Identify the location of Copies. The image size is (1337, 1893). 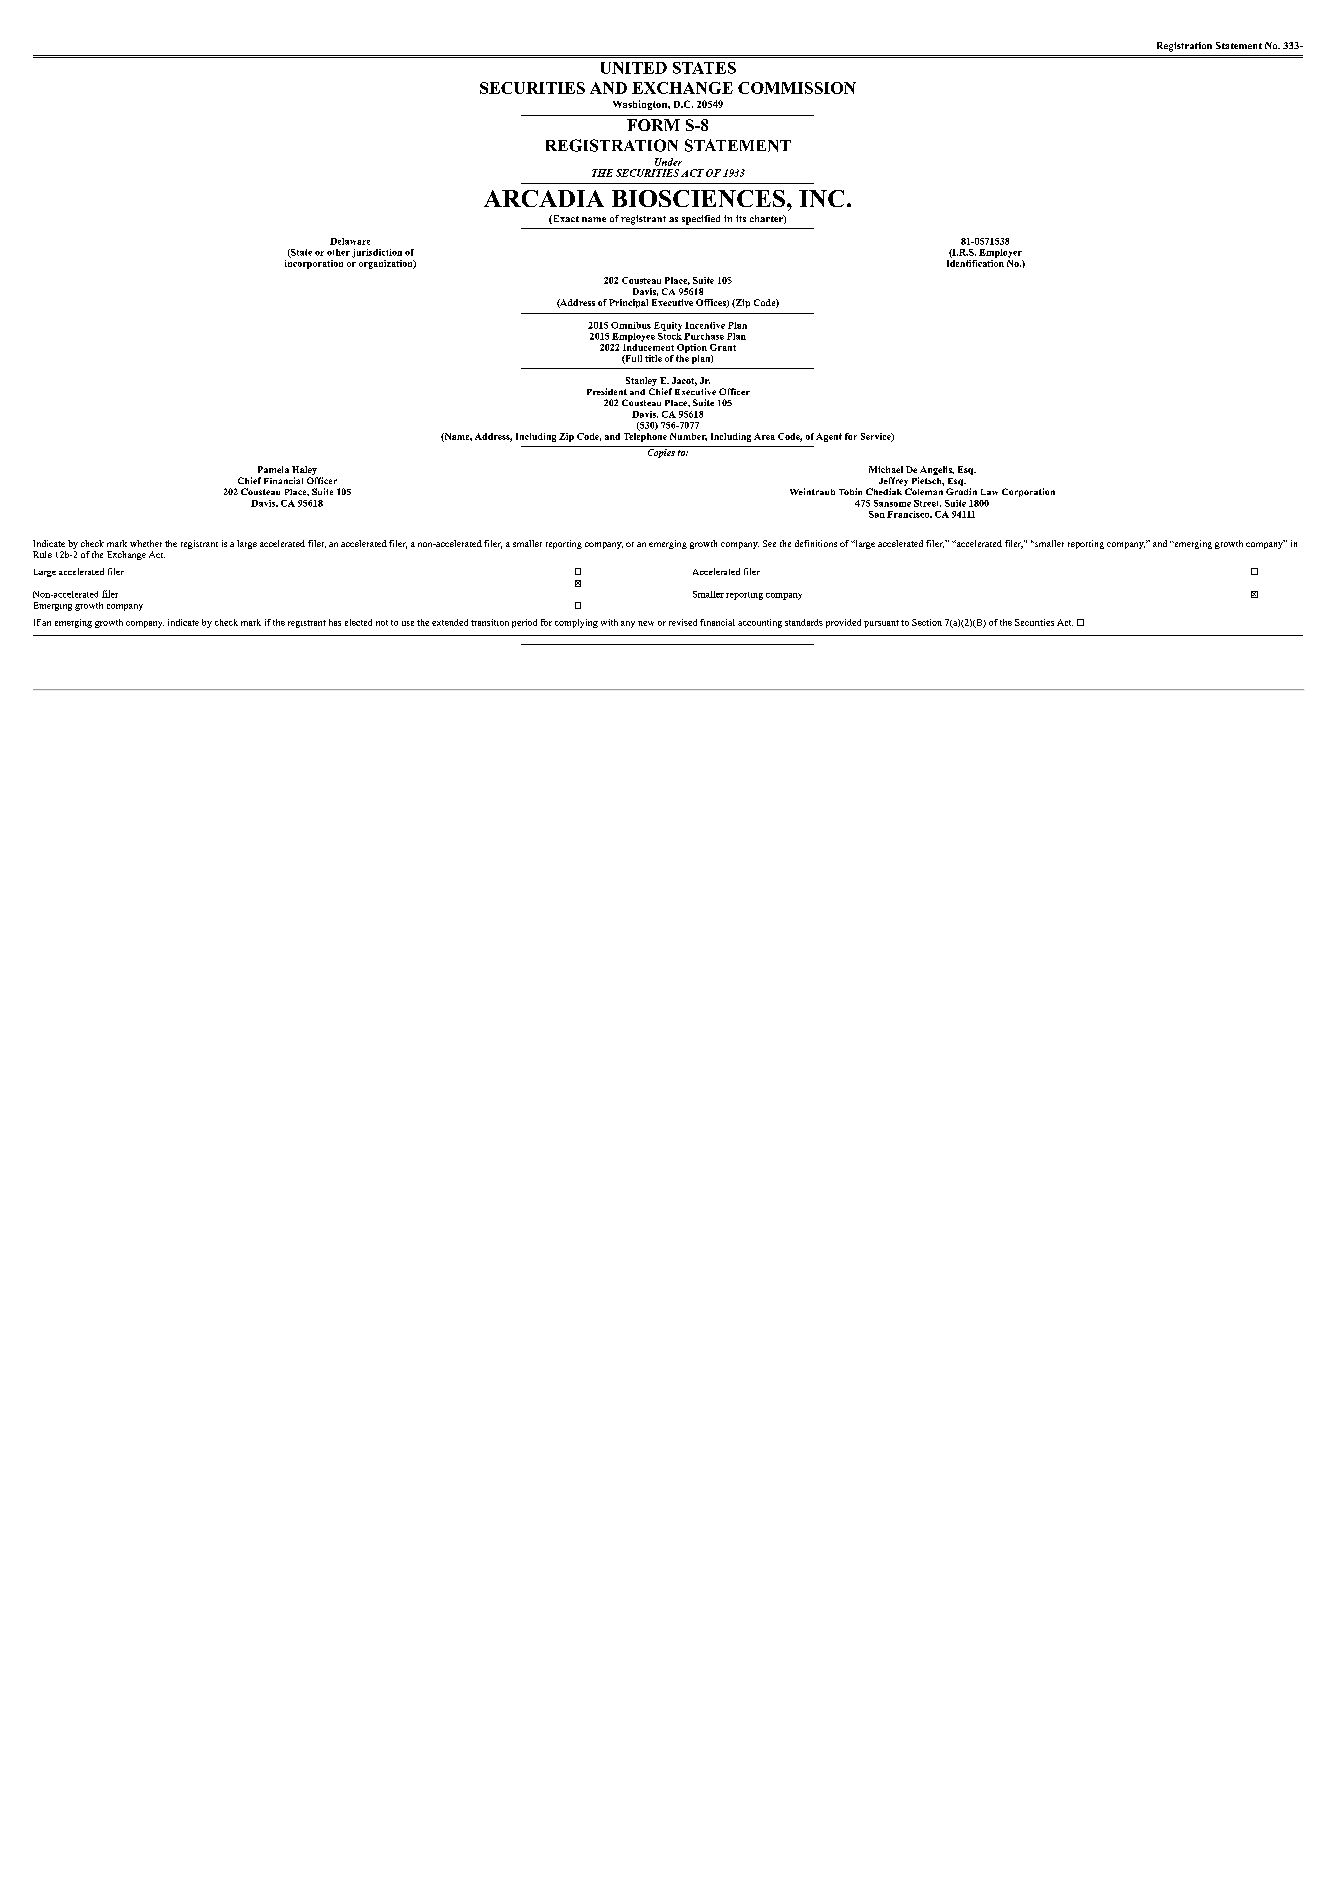
(661, 452).
